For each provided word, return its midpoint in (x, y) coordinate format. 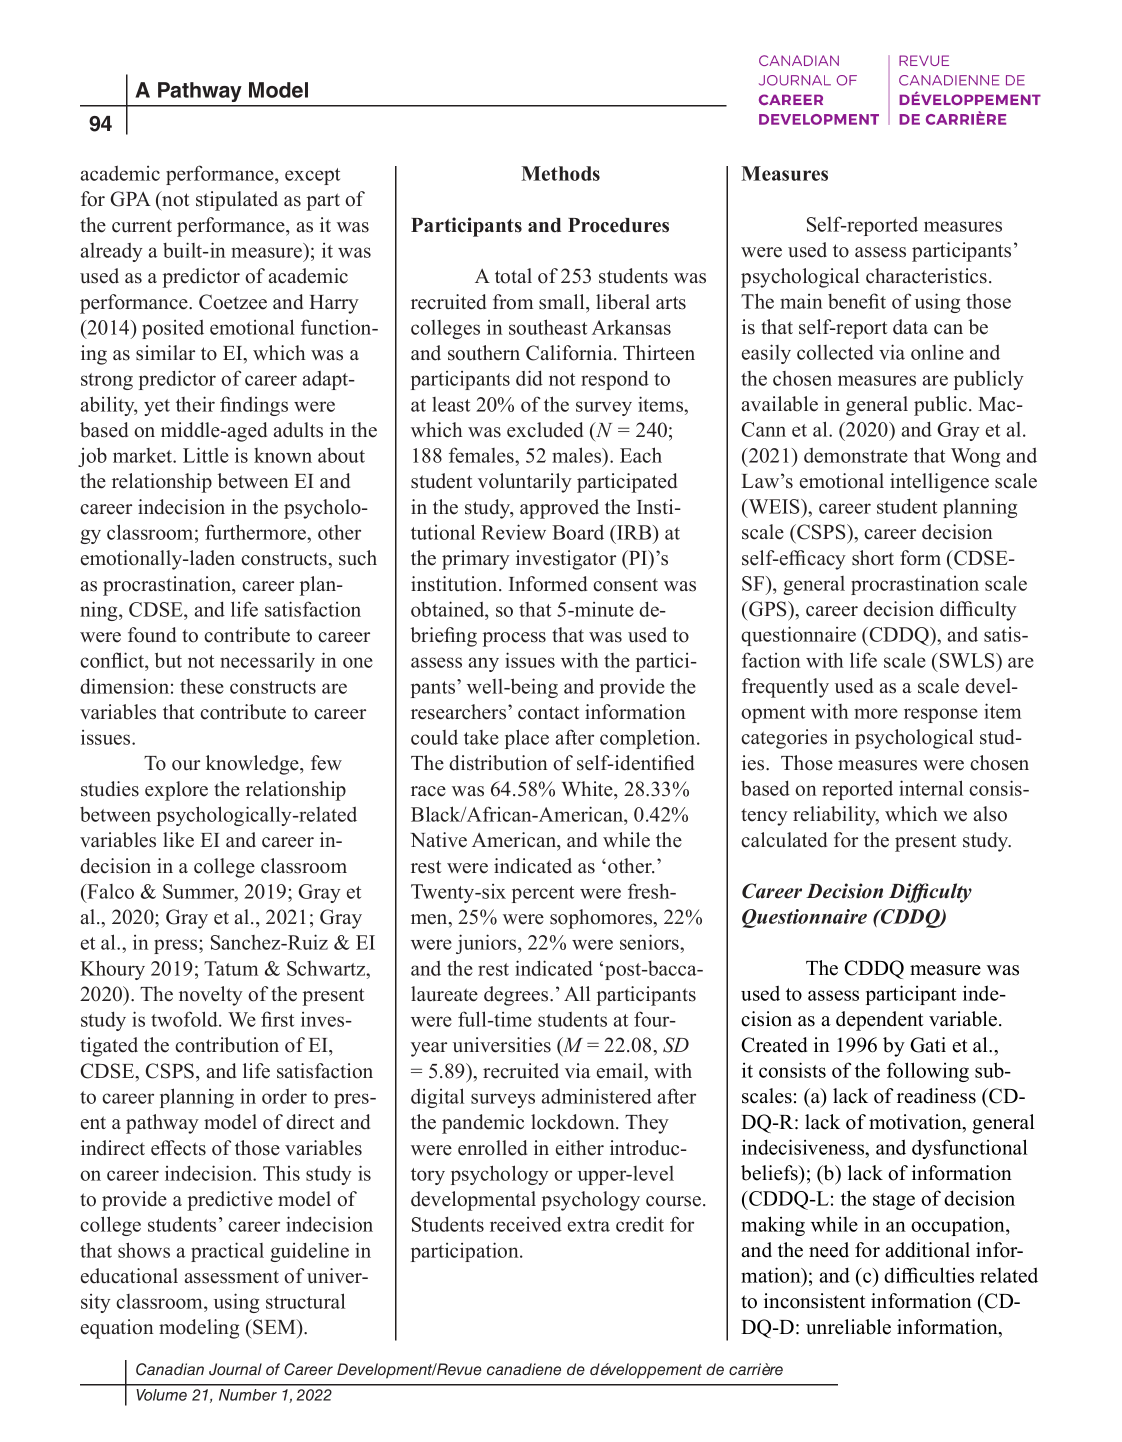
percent (543, 894)
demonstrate (856, 455)
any (484, 664)
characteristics (926, 276)
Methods (560, 173)
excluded (545, 430)
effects (178, 1148)
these (202, 686)
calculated (784, 840)
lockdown (574, 1122)
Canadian (170, 1369)
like (178, 840)
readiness (936, 1096)
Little (206, 455)
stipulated (237, 201)
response (941, 715)
